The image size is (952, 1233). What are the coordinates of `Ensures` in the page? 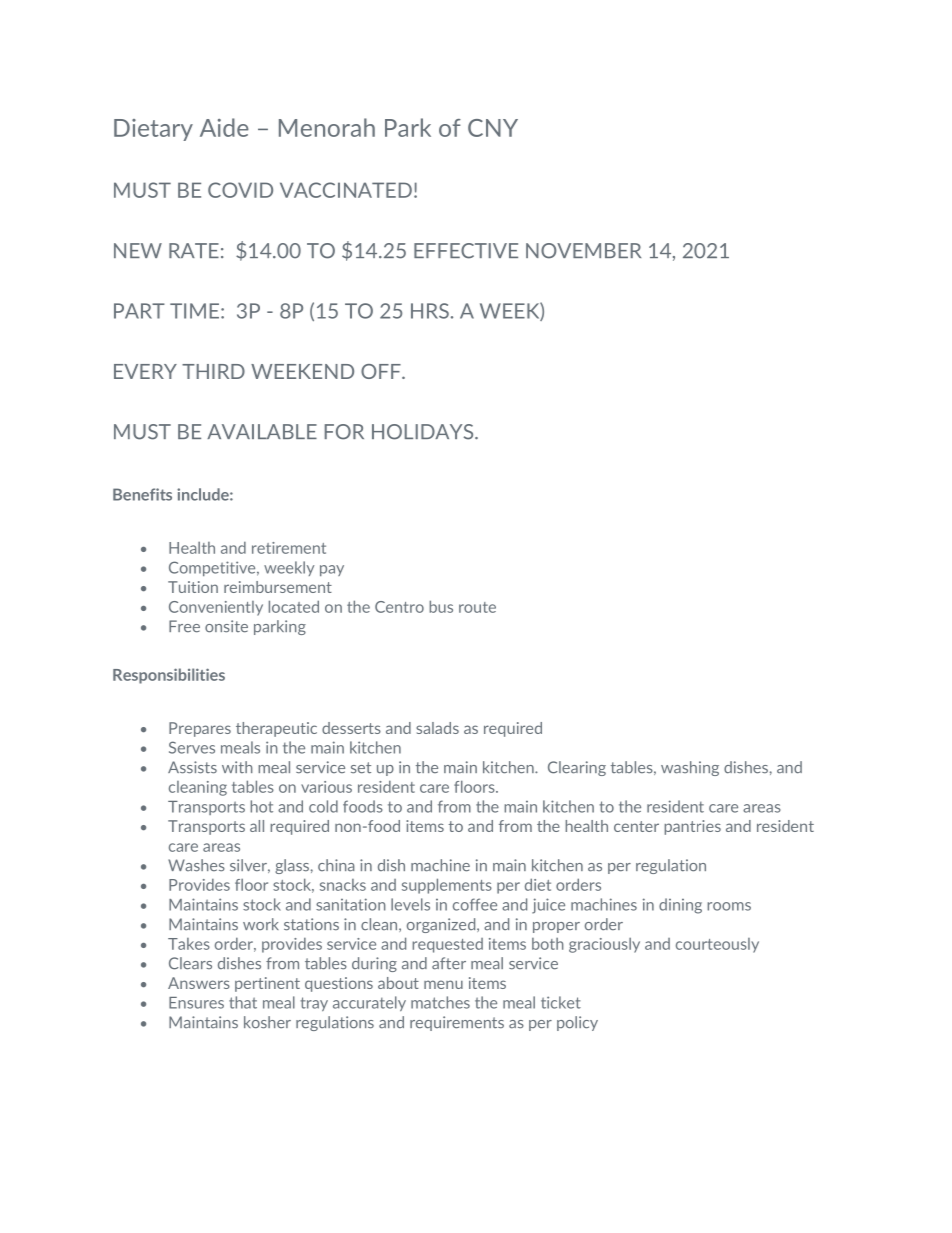 It's located at (196, 1003).
